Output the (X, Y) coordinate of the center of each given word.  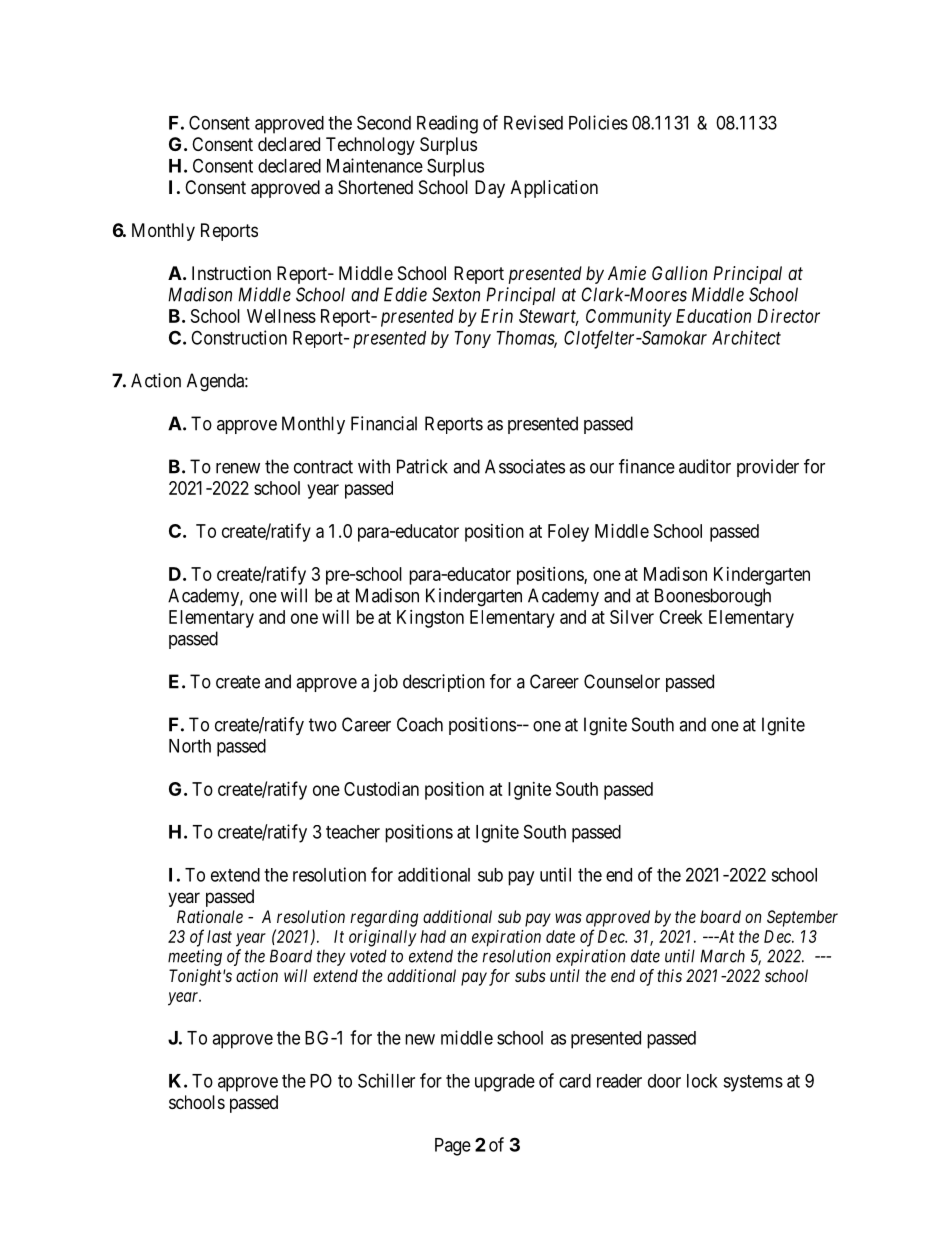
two (323, 725)
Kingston (430, 619)
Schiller (386, 1080)
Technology (370, 146)
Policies (598, 122)
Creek (681, 617)
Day (490, 189)
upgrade (505, 1083)
